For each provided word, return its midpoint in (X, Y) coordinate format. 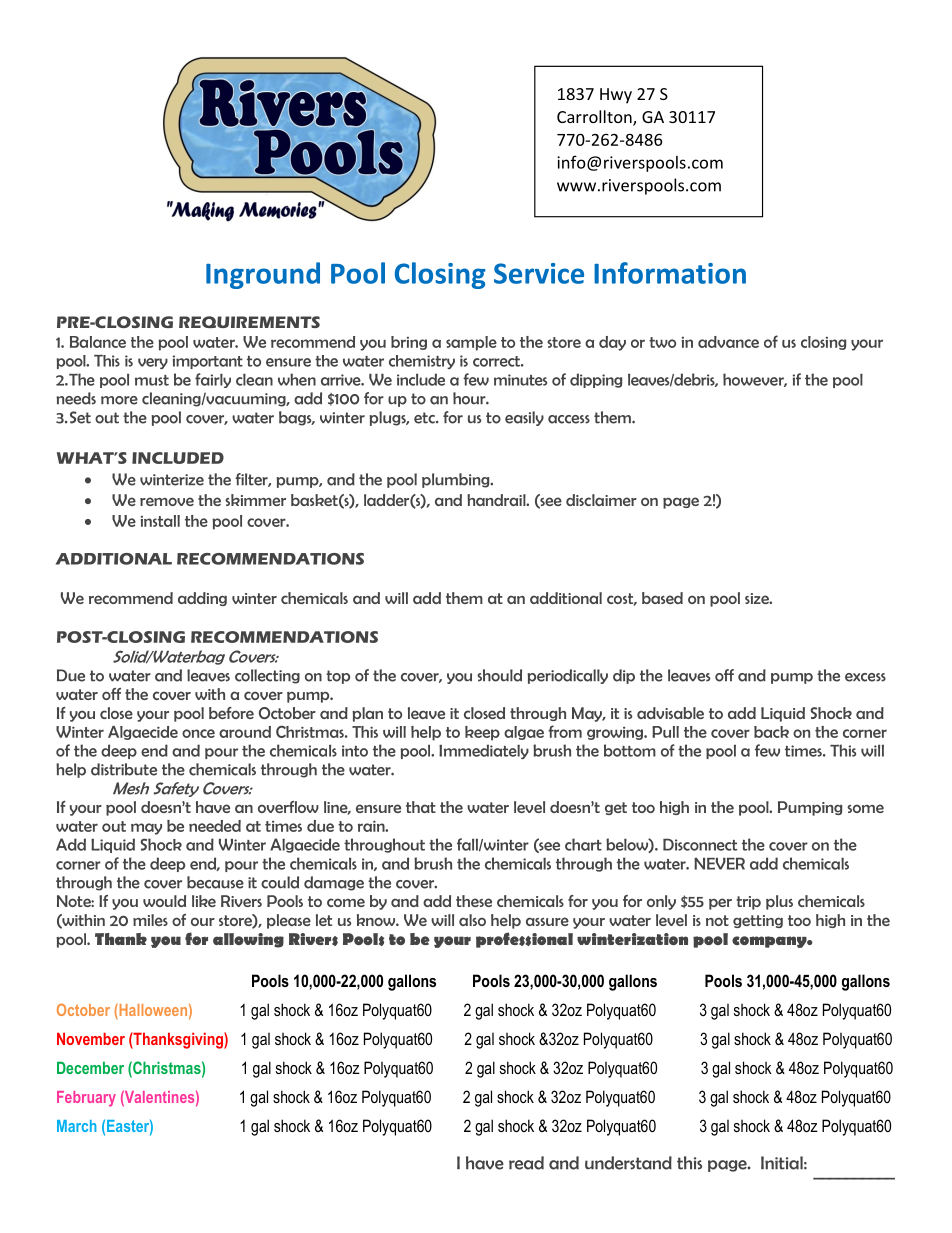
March (76, 1126)
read (526, 1163)
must (152, 380)
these (474, 901)
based (662, 598)
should (499, 675)
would (164, 901)
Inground (263, 275)
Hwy (616, 96)
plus (779, 902)
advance (728, 342)
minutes (520, 380)
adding (202, 599)
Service (539, 273)
